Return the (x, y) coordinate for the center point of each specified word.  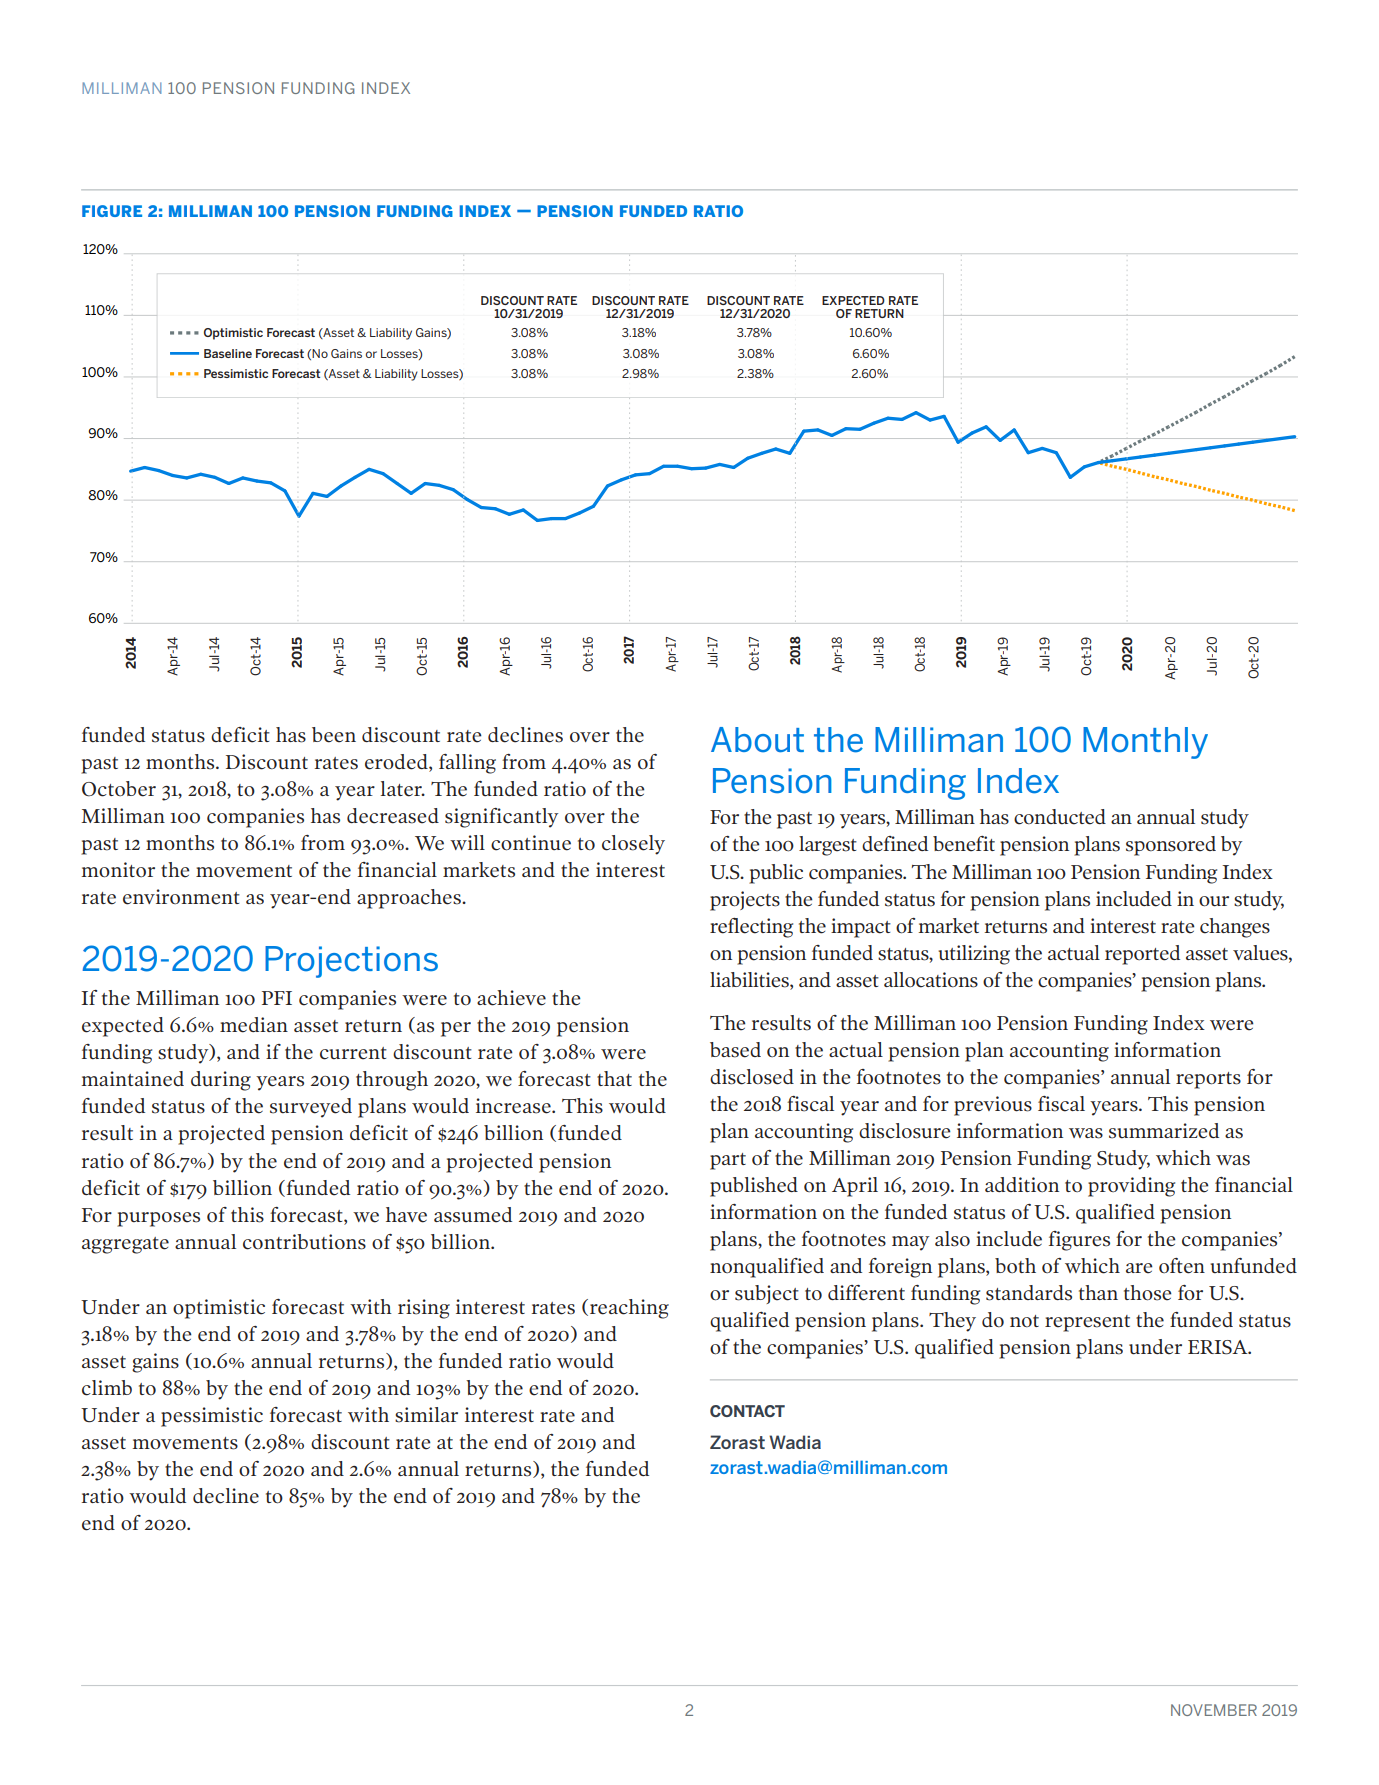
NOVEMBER (1214, 1710)
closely (633, 845)
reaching (629, 1309)
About (757, 740)
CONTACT (747, 1411)
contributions (304, 1242)
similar (426, 1415)
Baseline (228, 353)
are (1139, 1268)
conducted (1060, 817)
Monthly (1145, 743)
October (119, 789)
